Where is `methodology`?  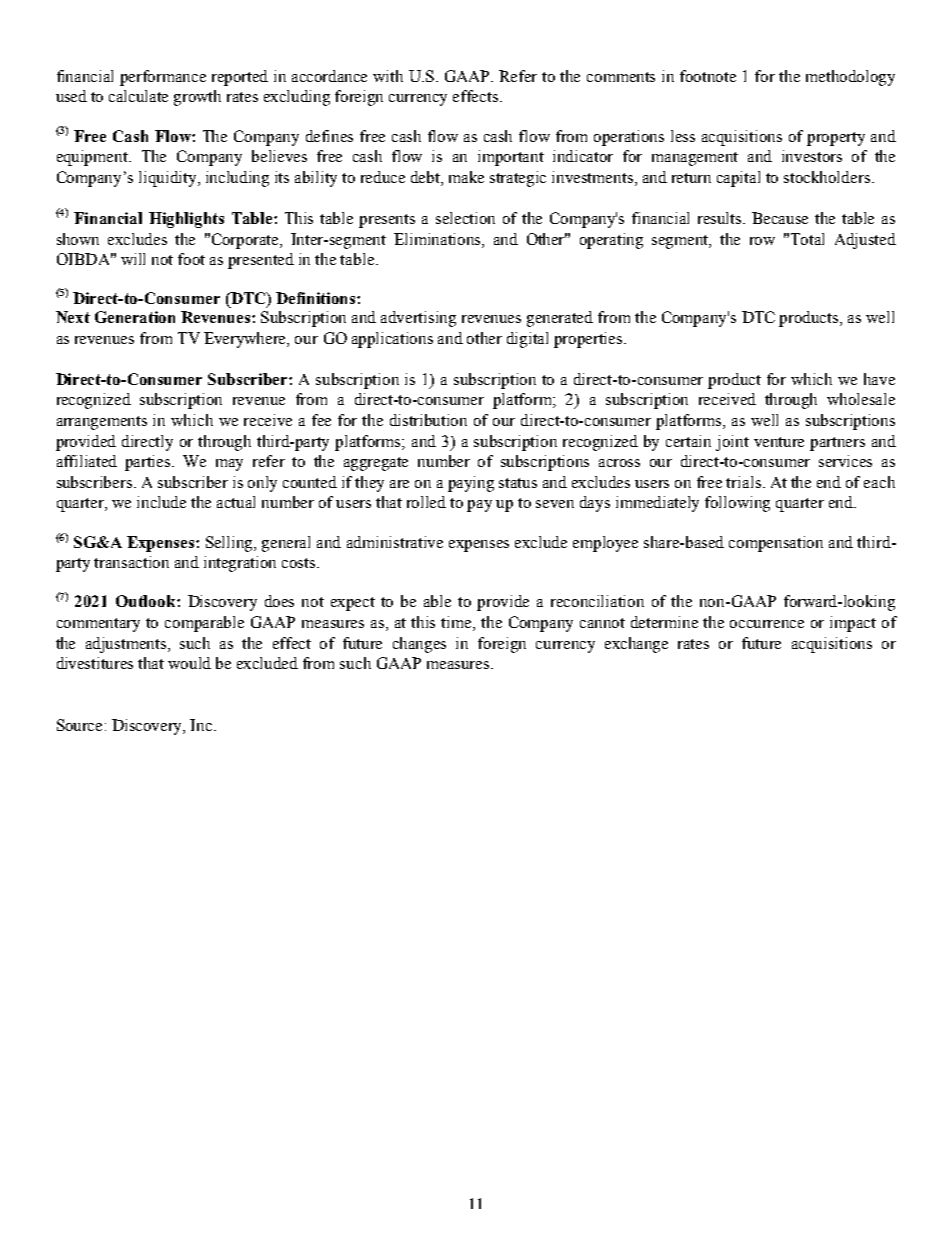
methodology is located at coordinates (850, 78).
